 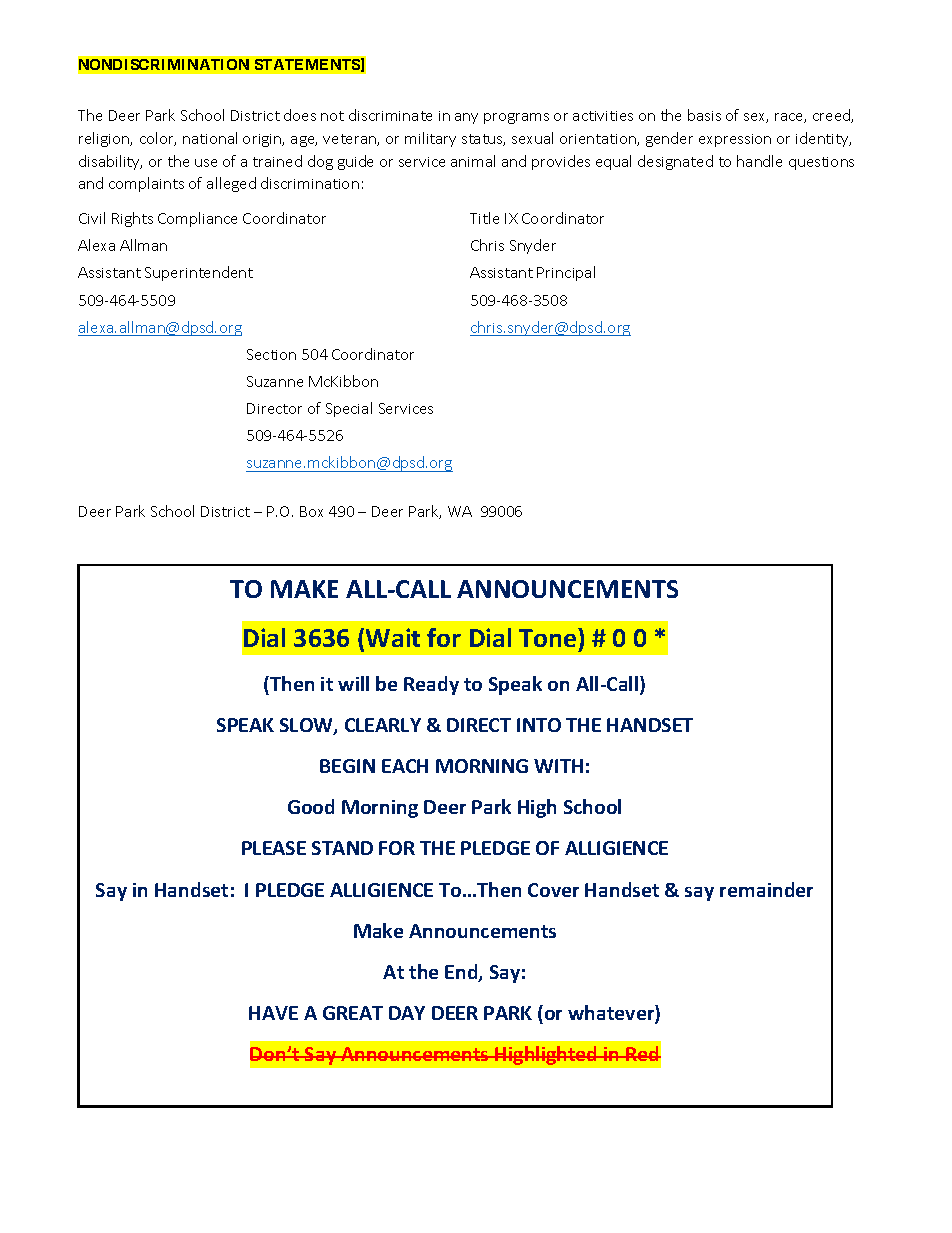 What do you see at coordinates (393, 637) in the page?
I see `Wait` at bounding box center [393, 637].
